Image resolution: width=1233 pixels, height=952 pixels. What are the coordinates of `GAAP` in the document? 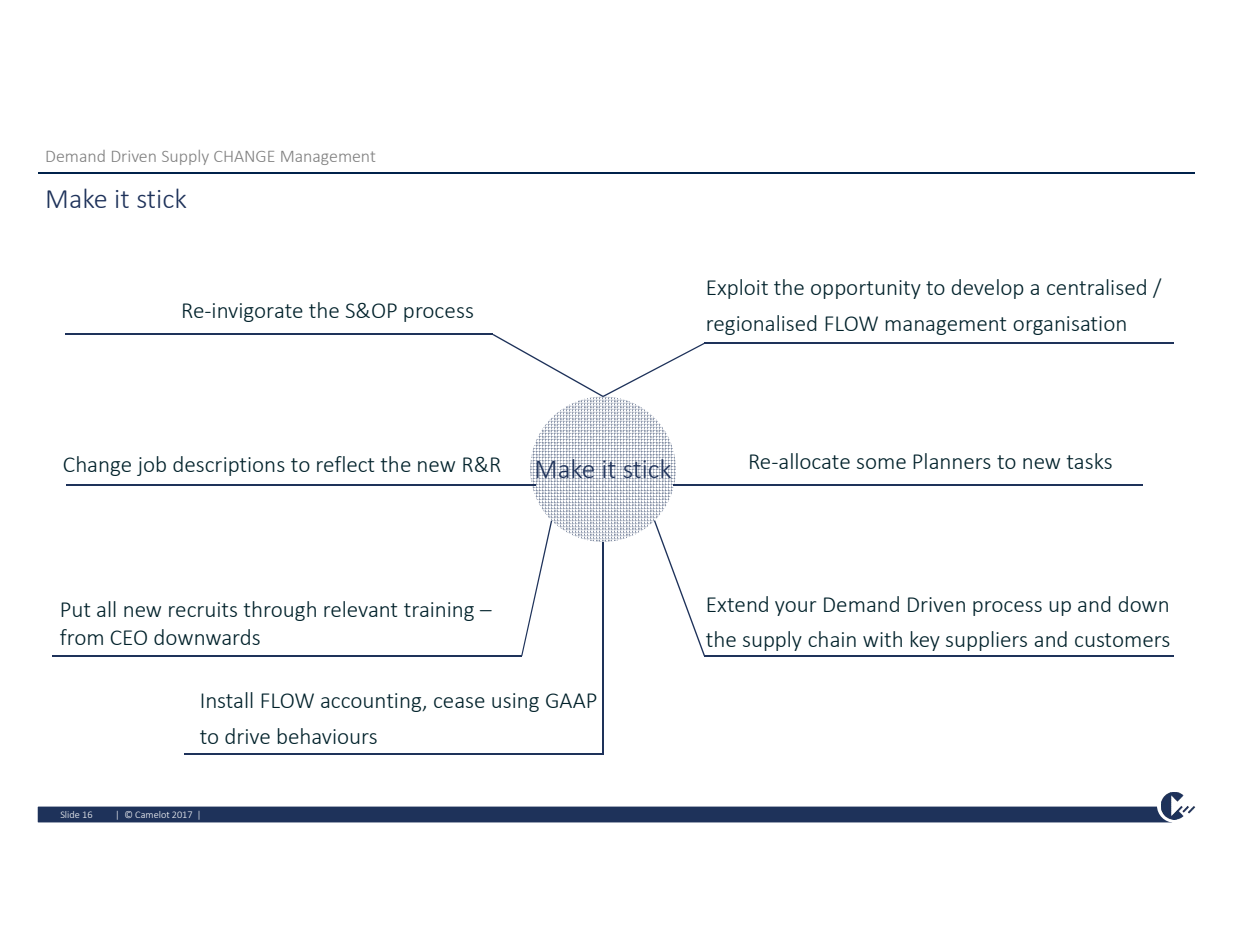 It's located at (571, 700).
